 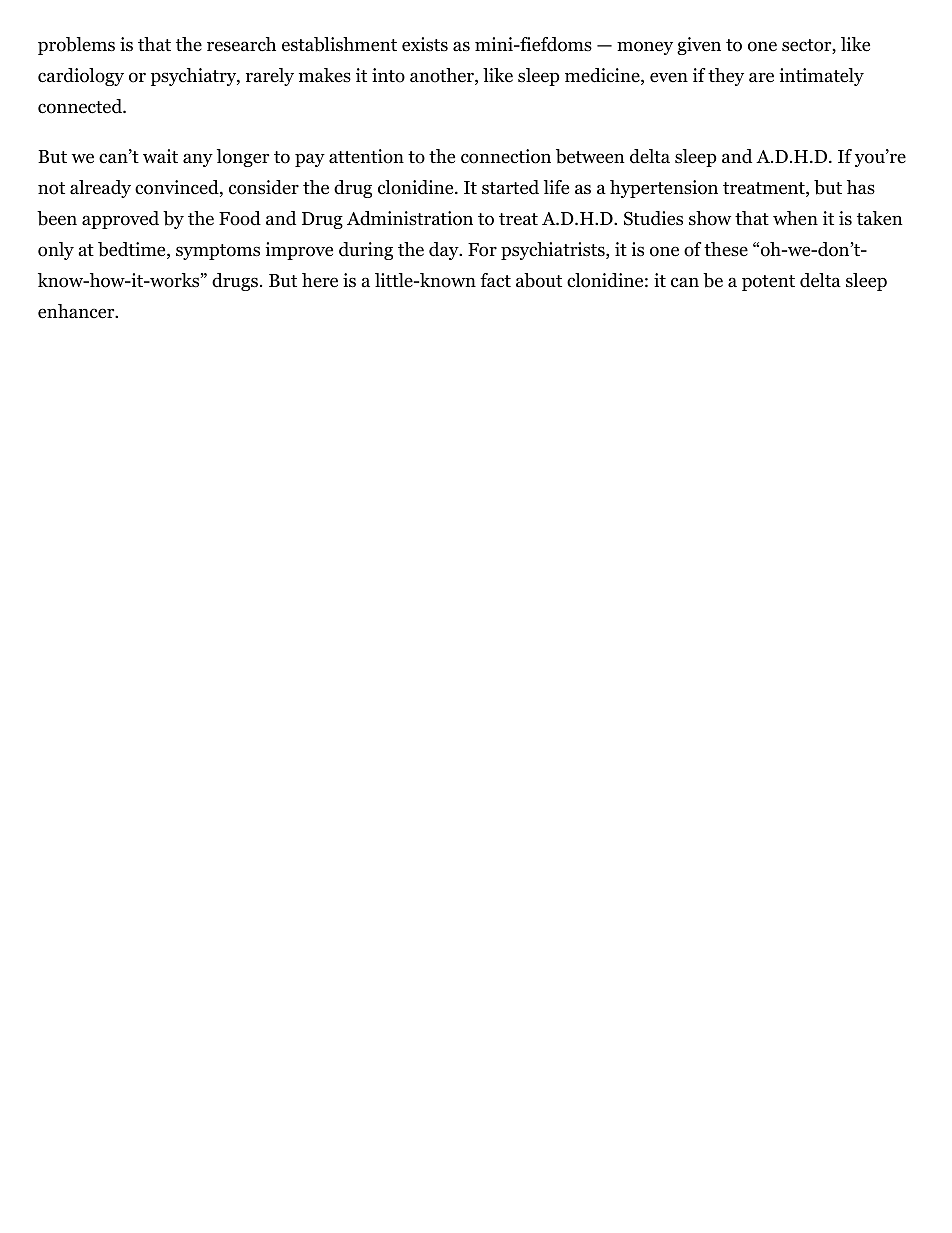 I want to click on between, so click(x=590, y=156).
